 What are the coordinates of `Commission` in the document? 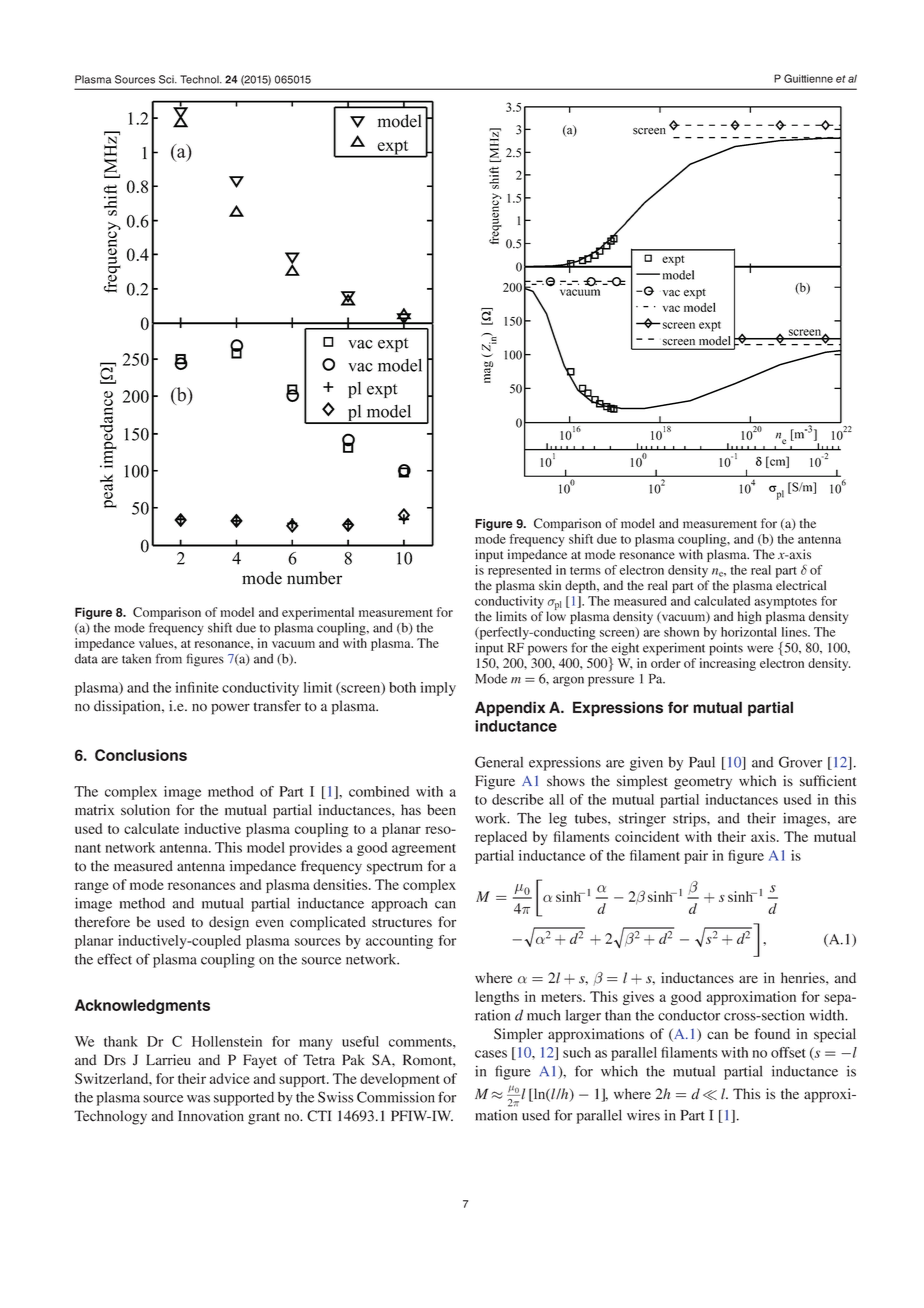 It's located at (396, 1097).
